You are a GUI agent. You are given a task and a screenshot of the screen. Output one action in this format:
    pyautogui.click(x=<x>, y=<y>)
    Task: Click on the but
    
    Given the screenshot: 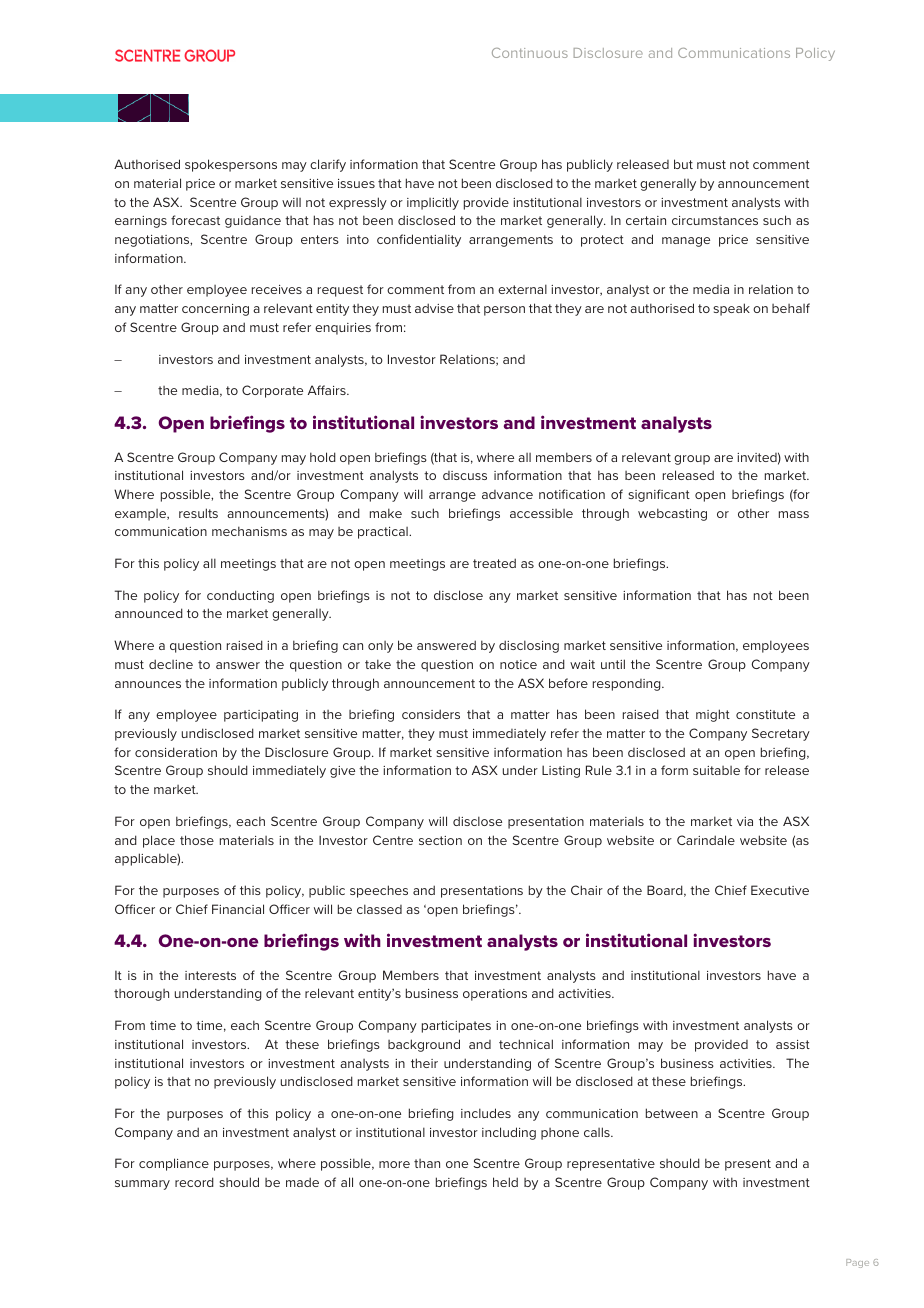 What is the action you would take?
    pyautogui.click(x=683, y=164)
